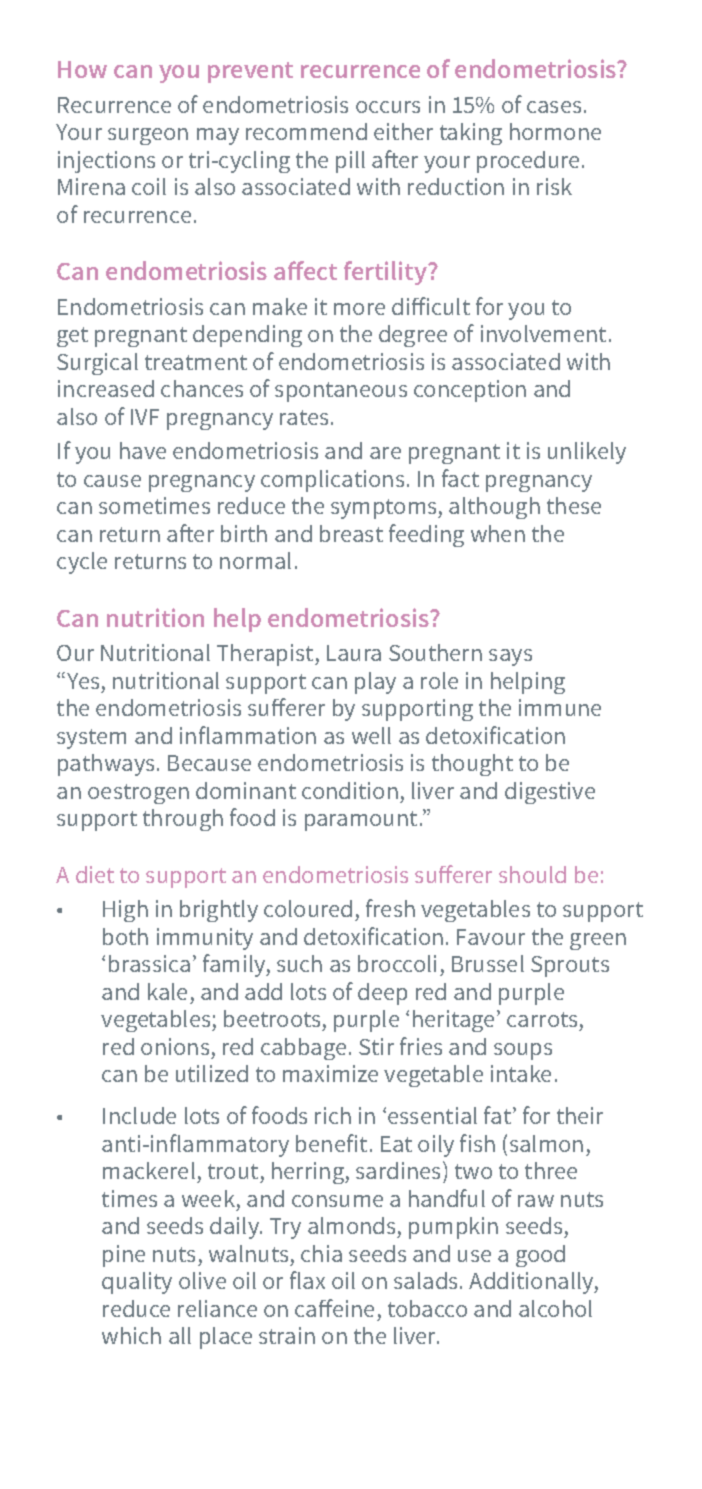 This page has height=1489, width=702. What do you see at coordinates (137, 1283) in the page?
I see `quality` at bounding box center [137, 1283].
